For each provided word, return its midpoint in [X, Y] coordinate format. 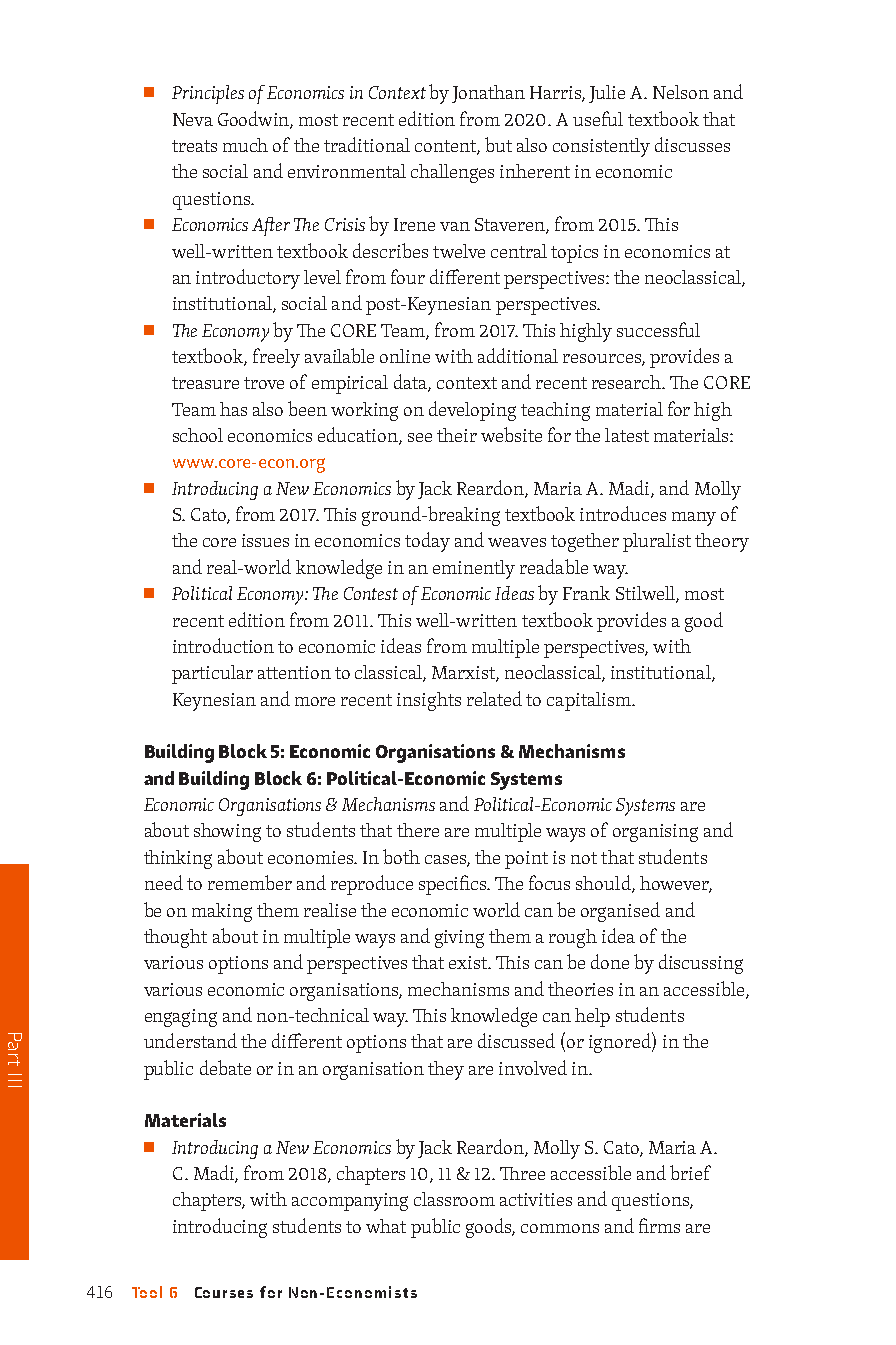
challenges [452, 173]
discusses [692, 144]
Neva [193, 119]
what [386, 1226]
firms [659, 1225]
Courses [224, 1292]
